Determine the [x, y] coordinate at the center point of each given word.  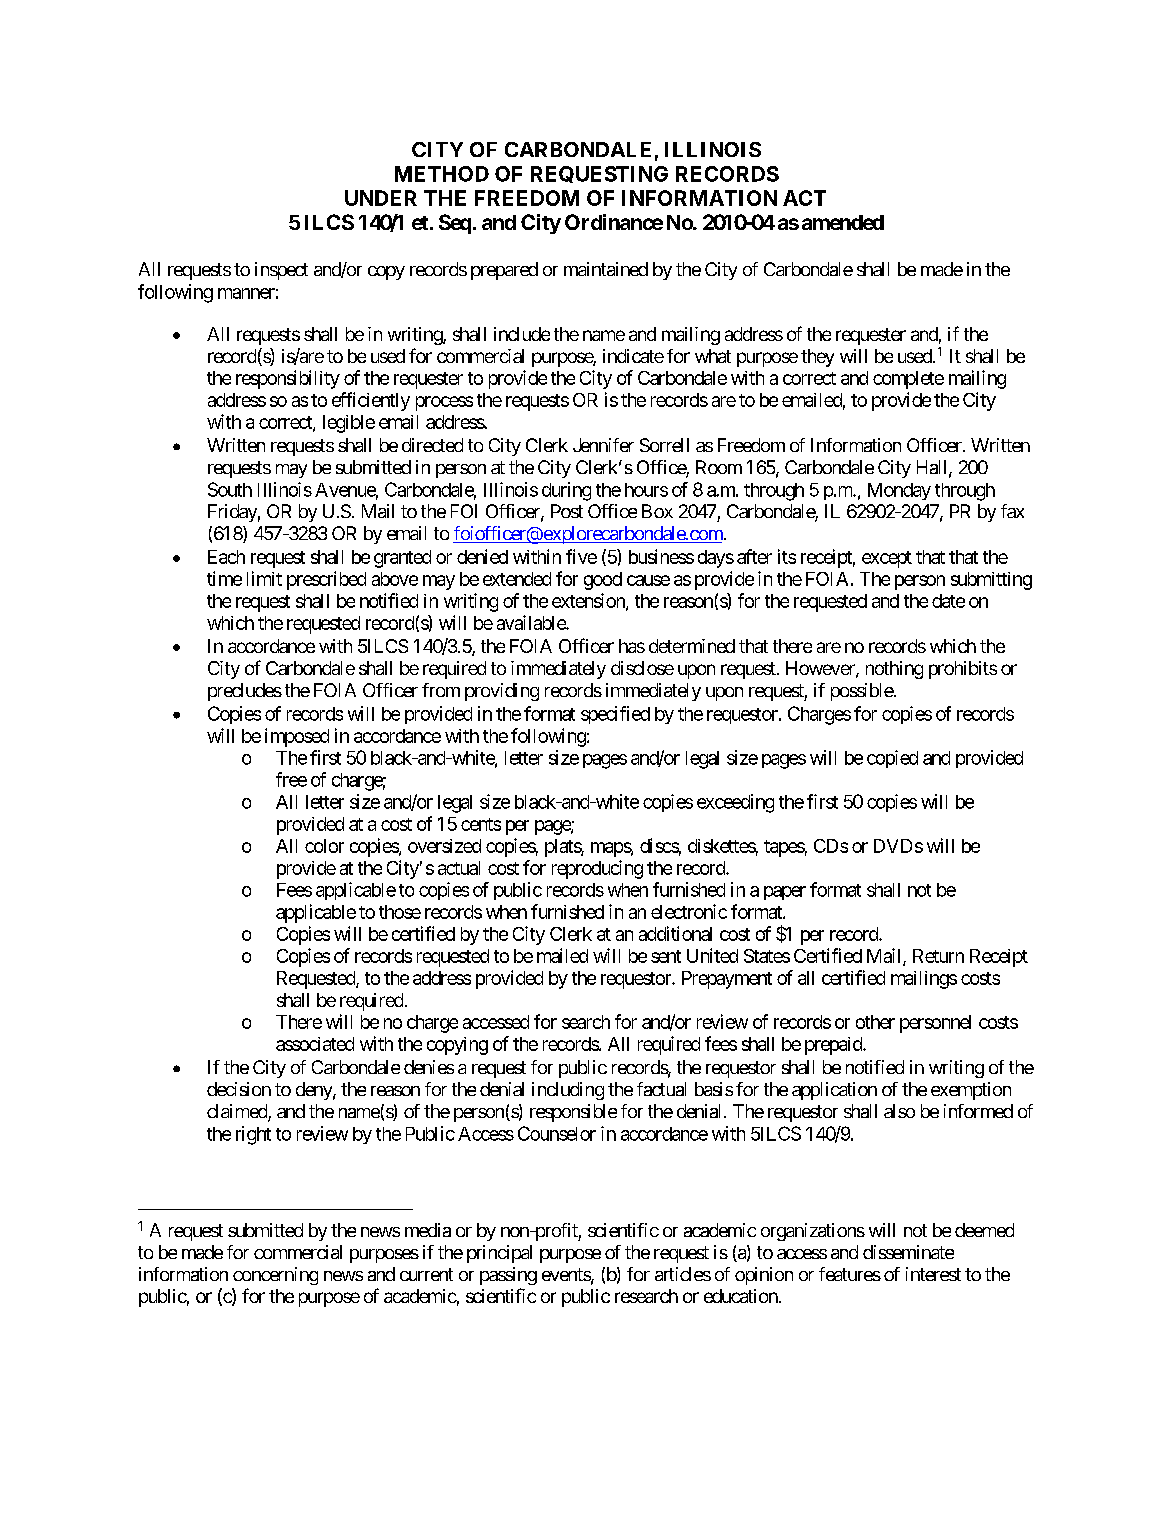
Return [938, 956]
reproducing [597, 869]
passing [508, 1276]
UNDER [381, 198]
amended [843, 222]
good [603, 581]
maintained [606, 269]
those [400, 912]
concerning [275, 1276]
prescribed [326, 580]
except [887, 559]
